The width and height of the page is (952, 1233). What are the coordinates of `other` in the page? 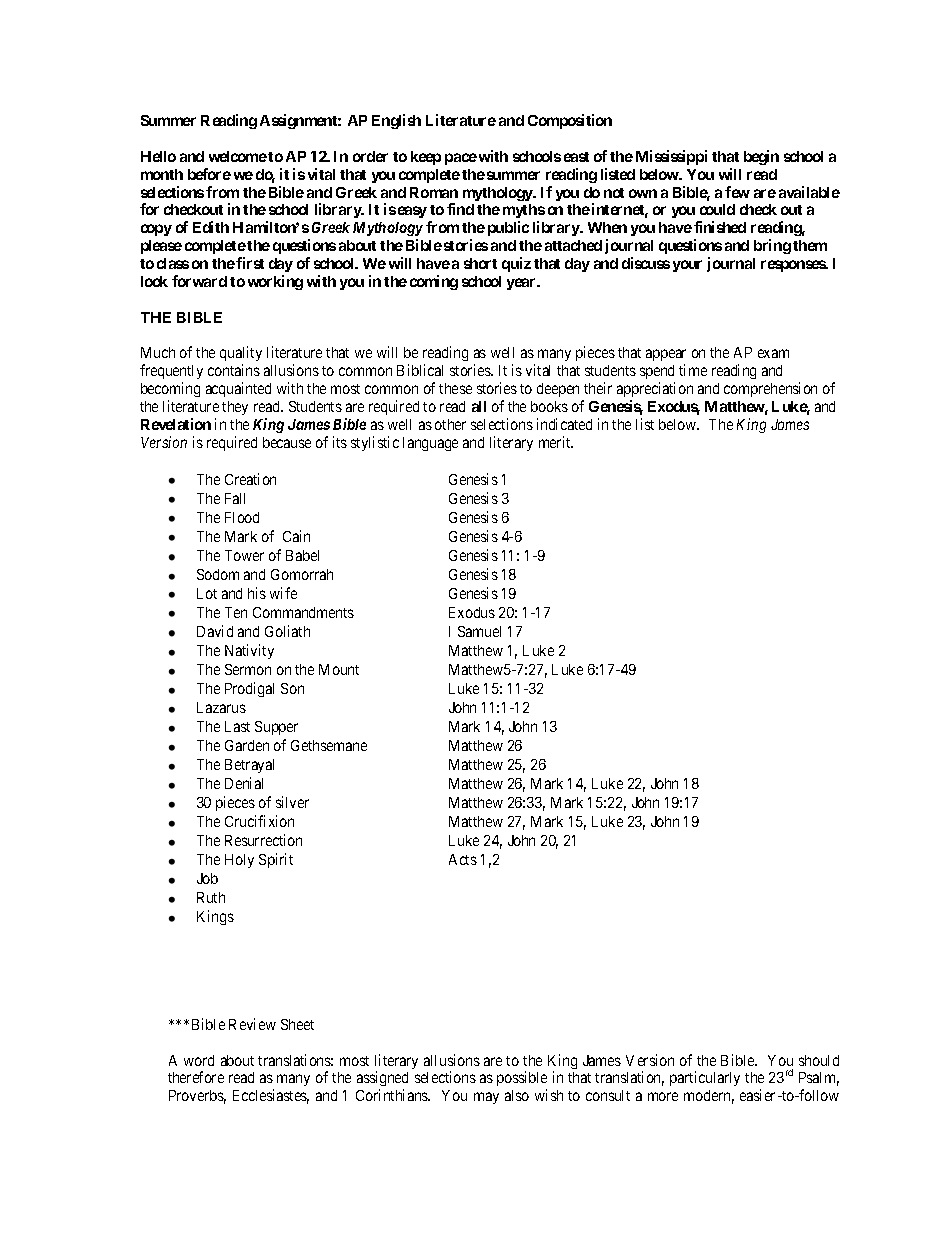 It's located at (450, 424).
